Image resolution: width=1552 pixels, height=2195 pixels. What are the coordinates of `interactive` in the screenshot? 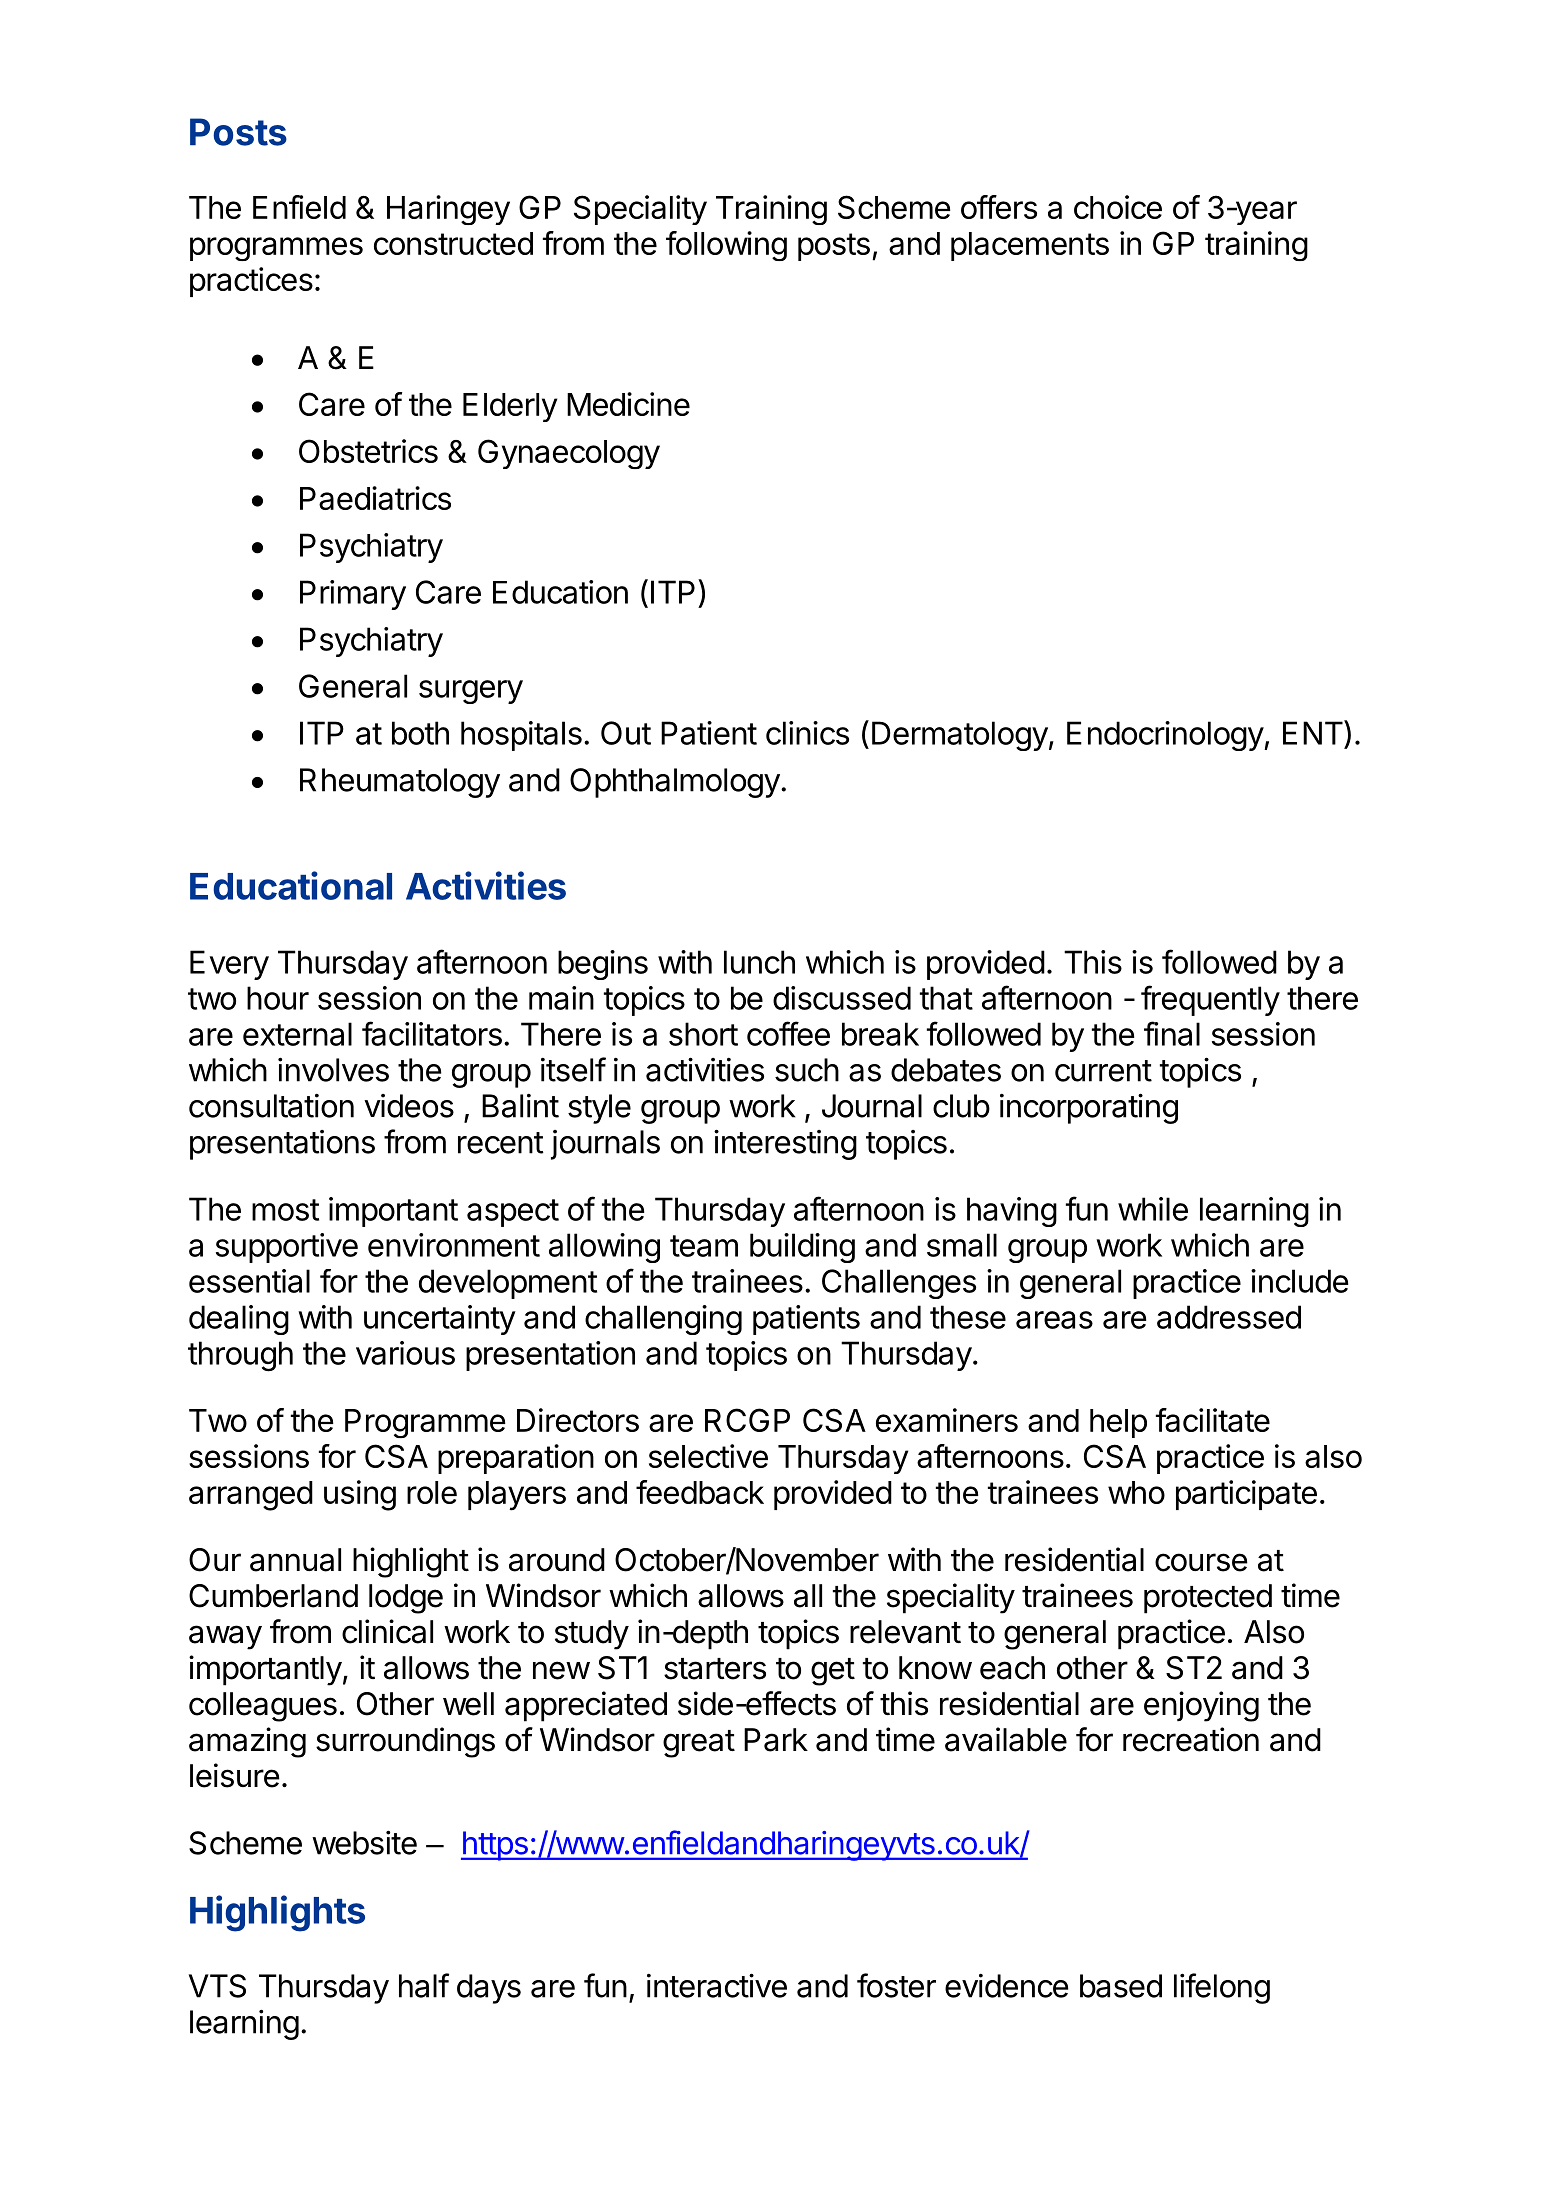 It's located at (717, 1985).
